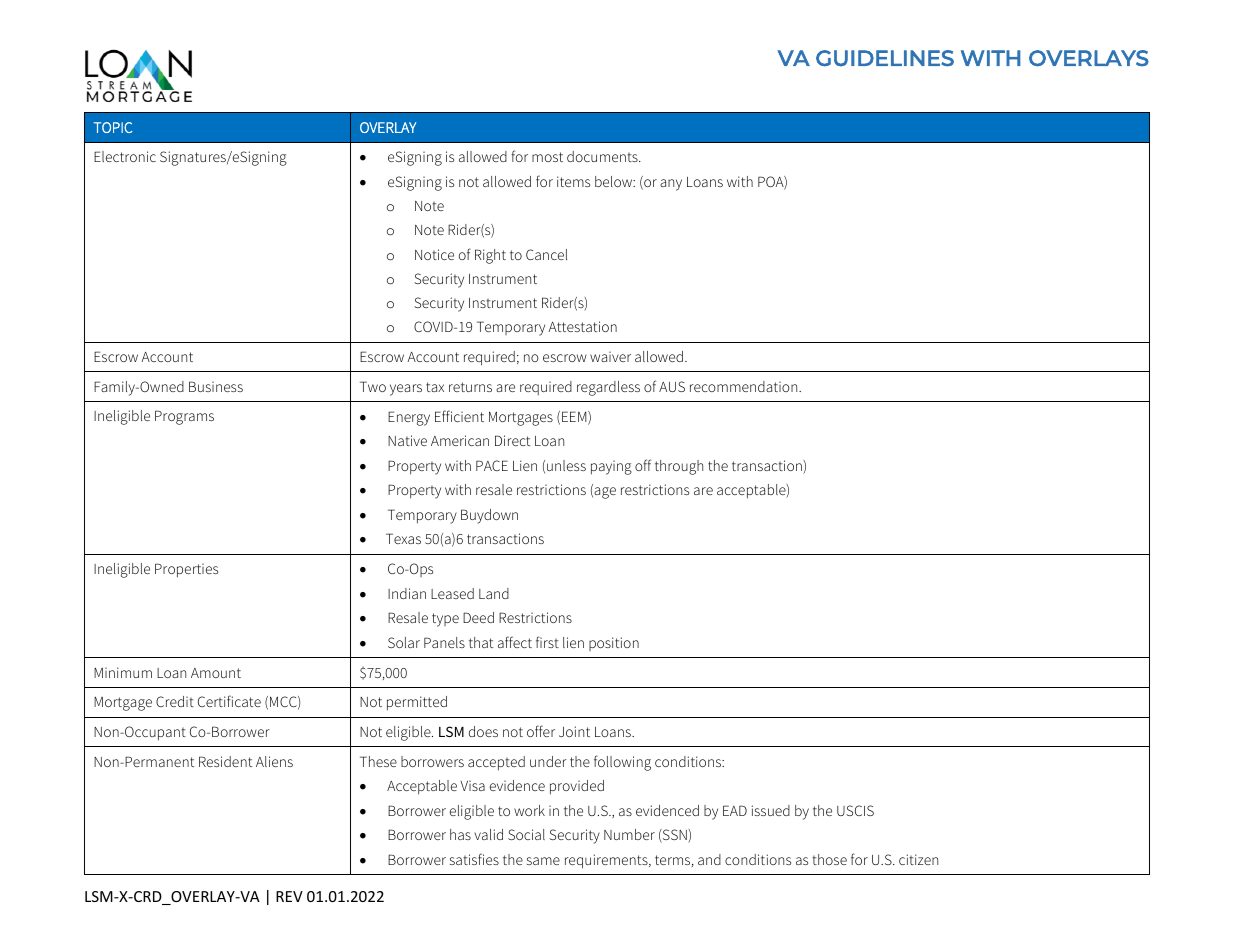  I want to click on same, so click(543, 861).
